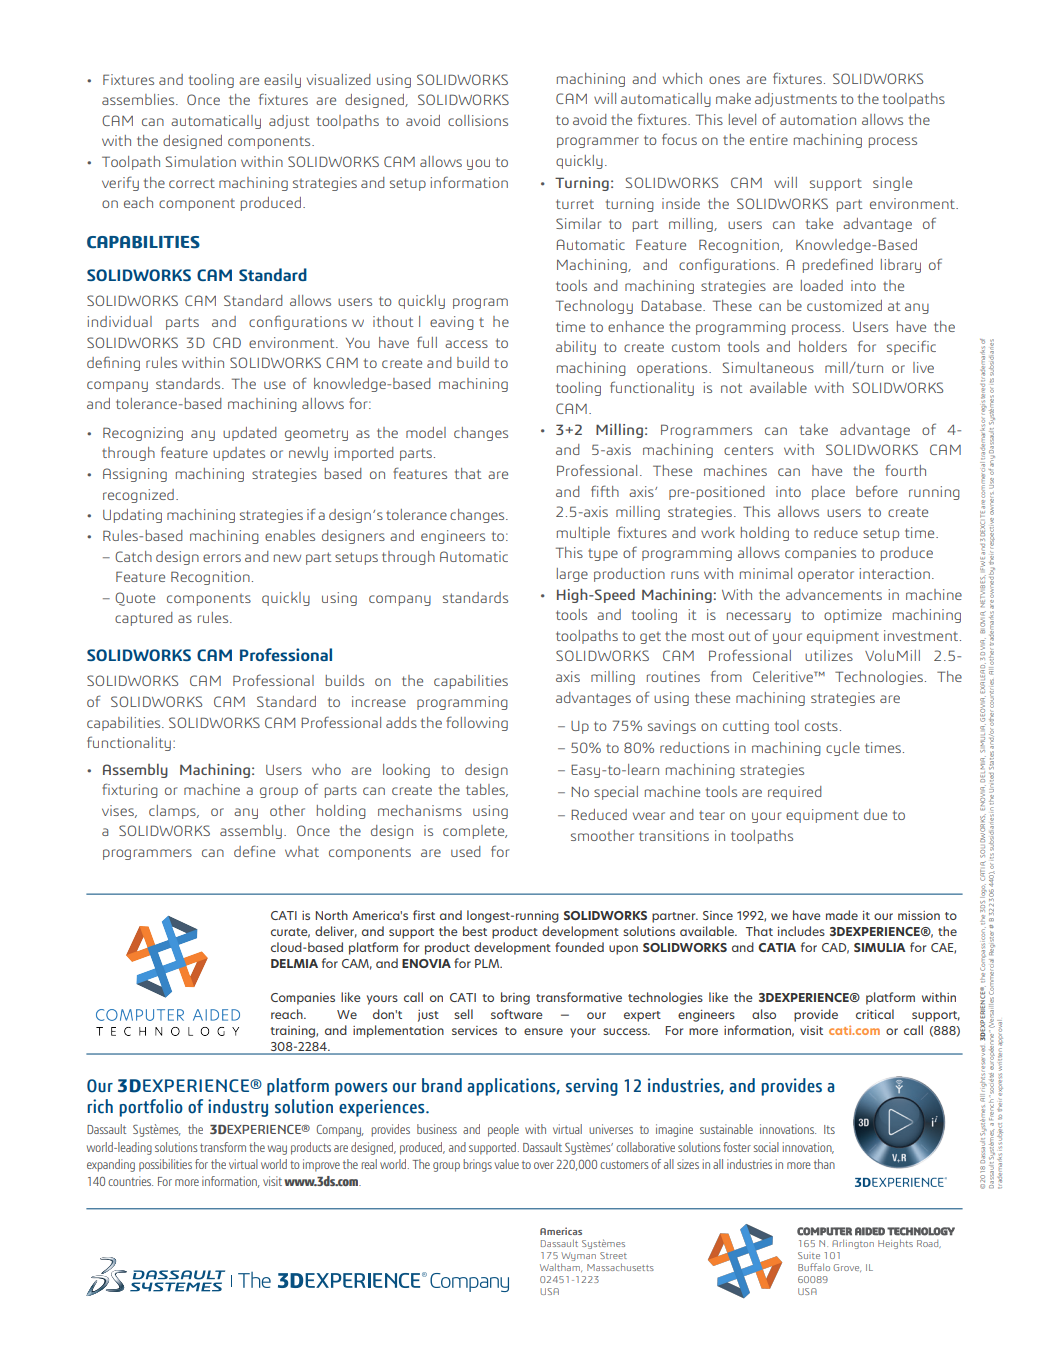 The width and height of the document is (1049, 1358). What do you see at coordinates (466, 851) in the document?
I see `used` at bounding box center [466, 851].
